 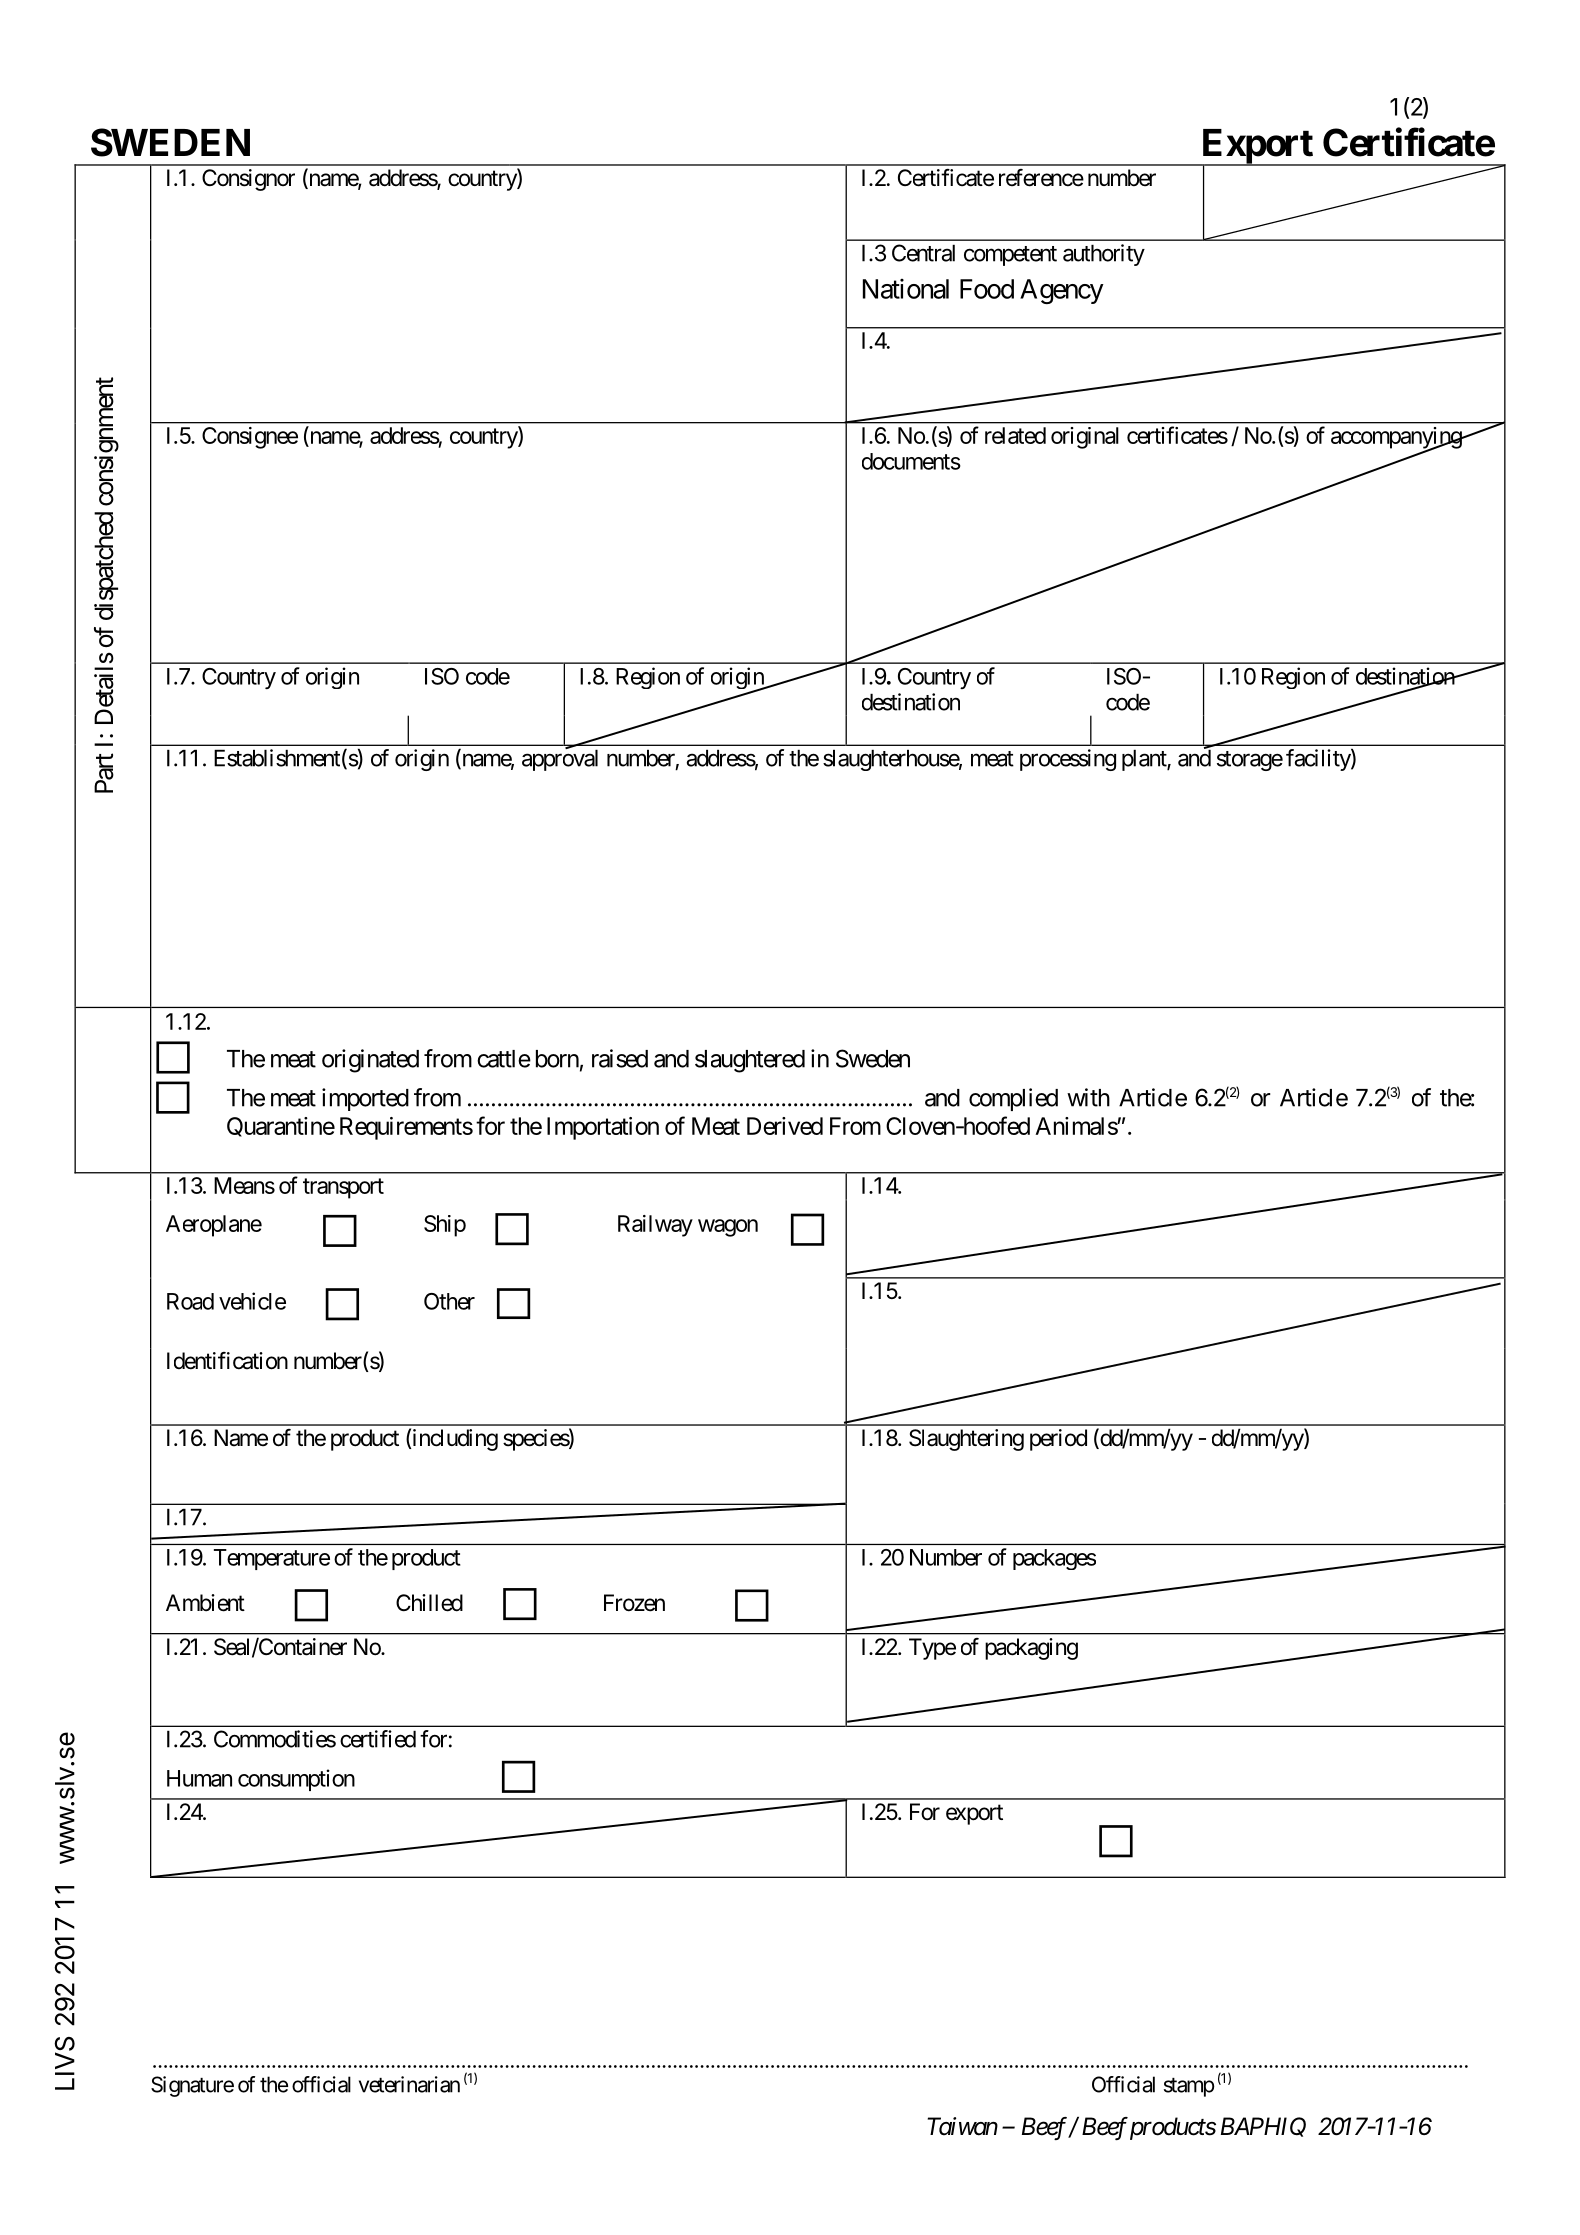 I want to click on authority, so click(x=1104, y=255).
